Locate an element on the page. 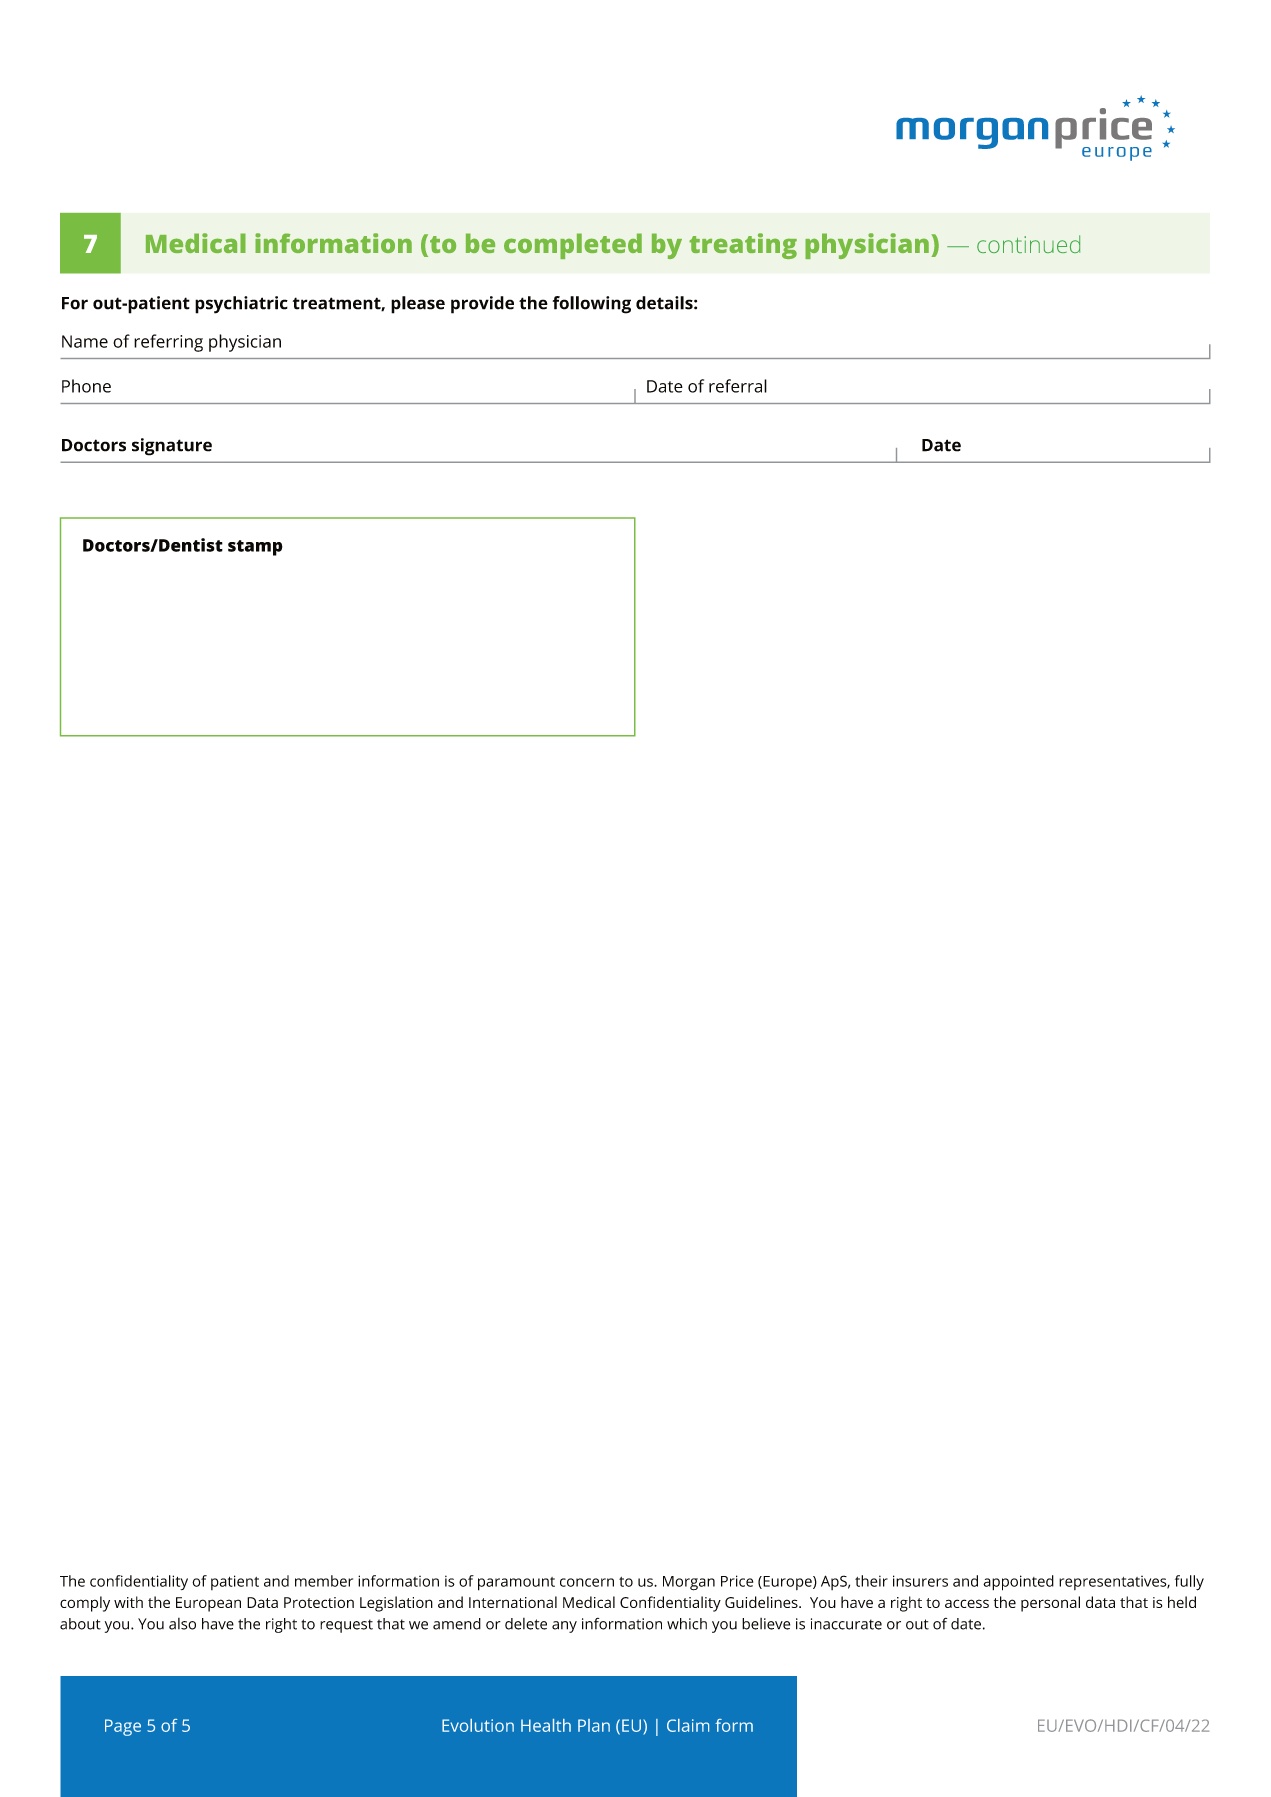 The image size is (1271, 1797). also is located at coordinates (182, 1624).
